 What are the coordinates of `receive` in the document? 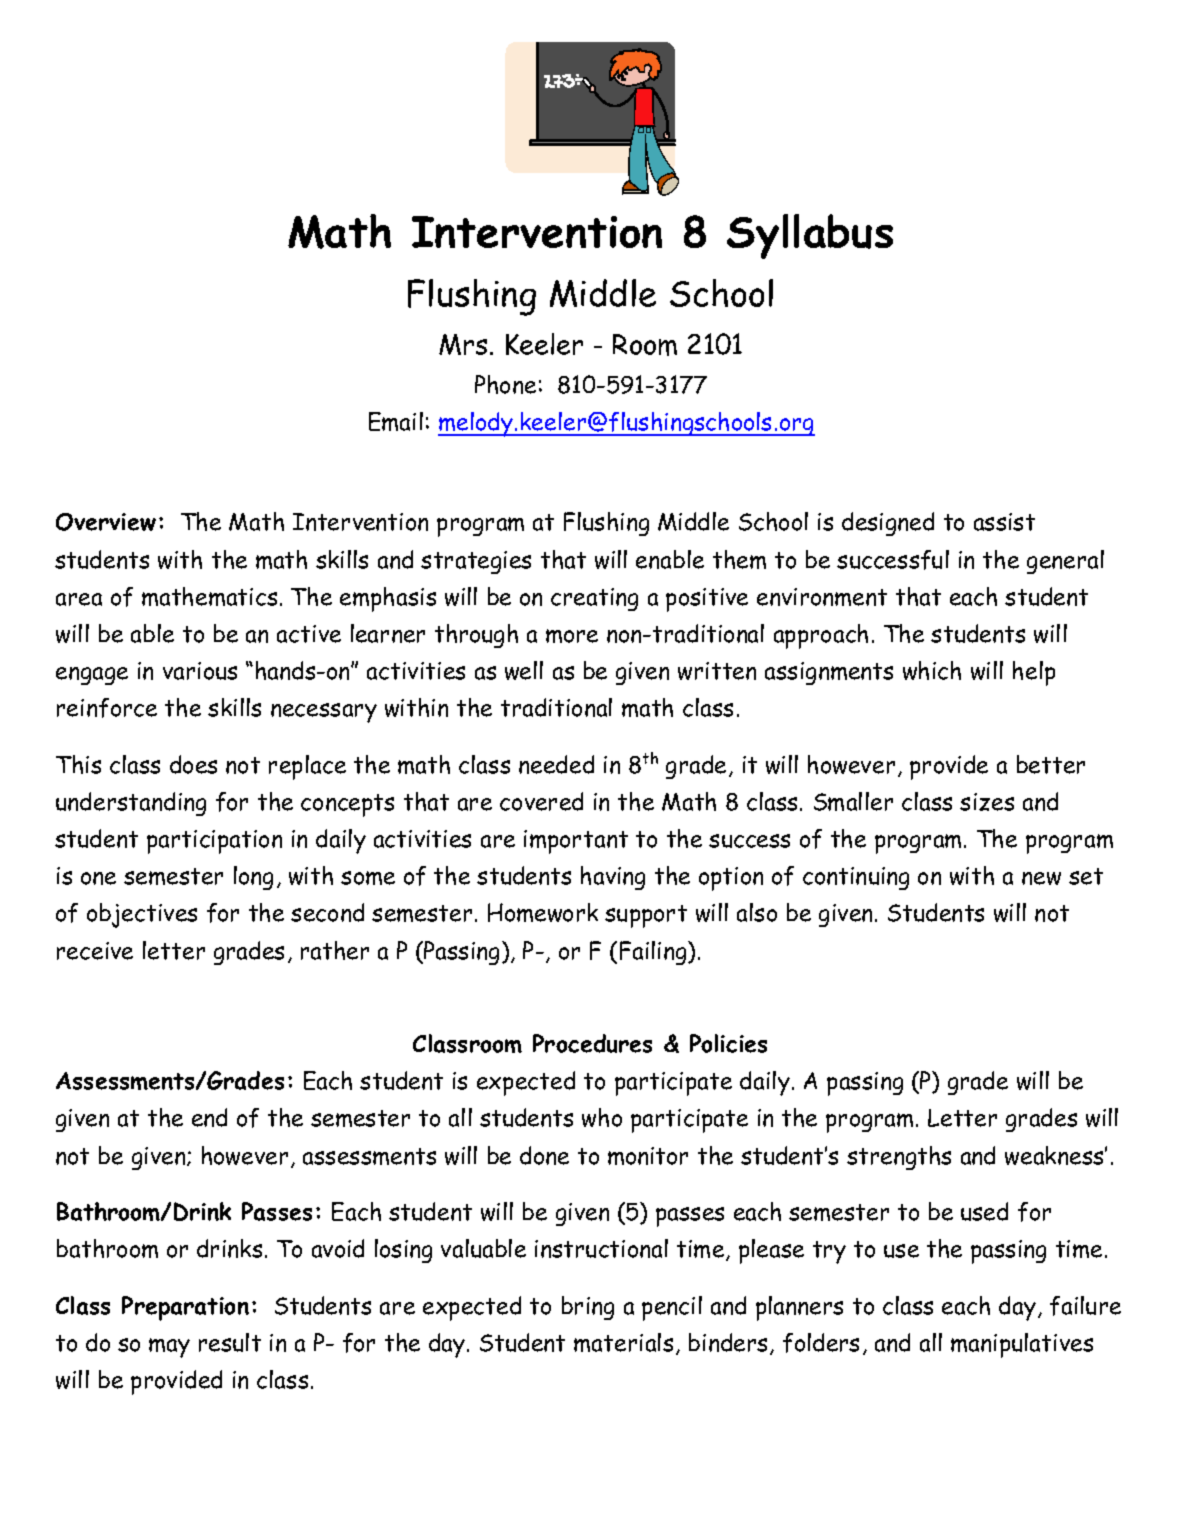 It's located at (95, 951).
